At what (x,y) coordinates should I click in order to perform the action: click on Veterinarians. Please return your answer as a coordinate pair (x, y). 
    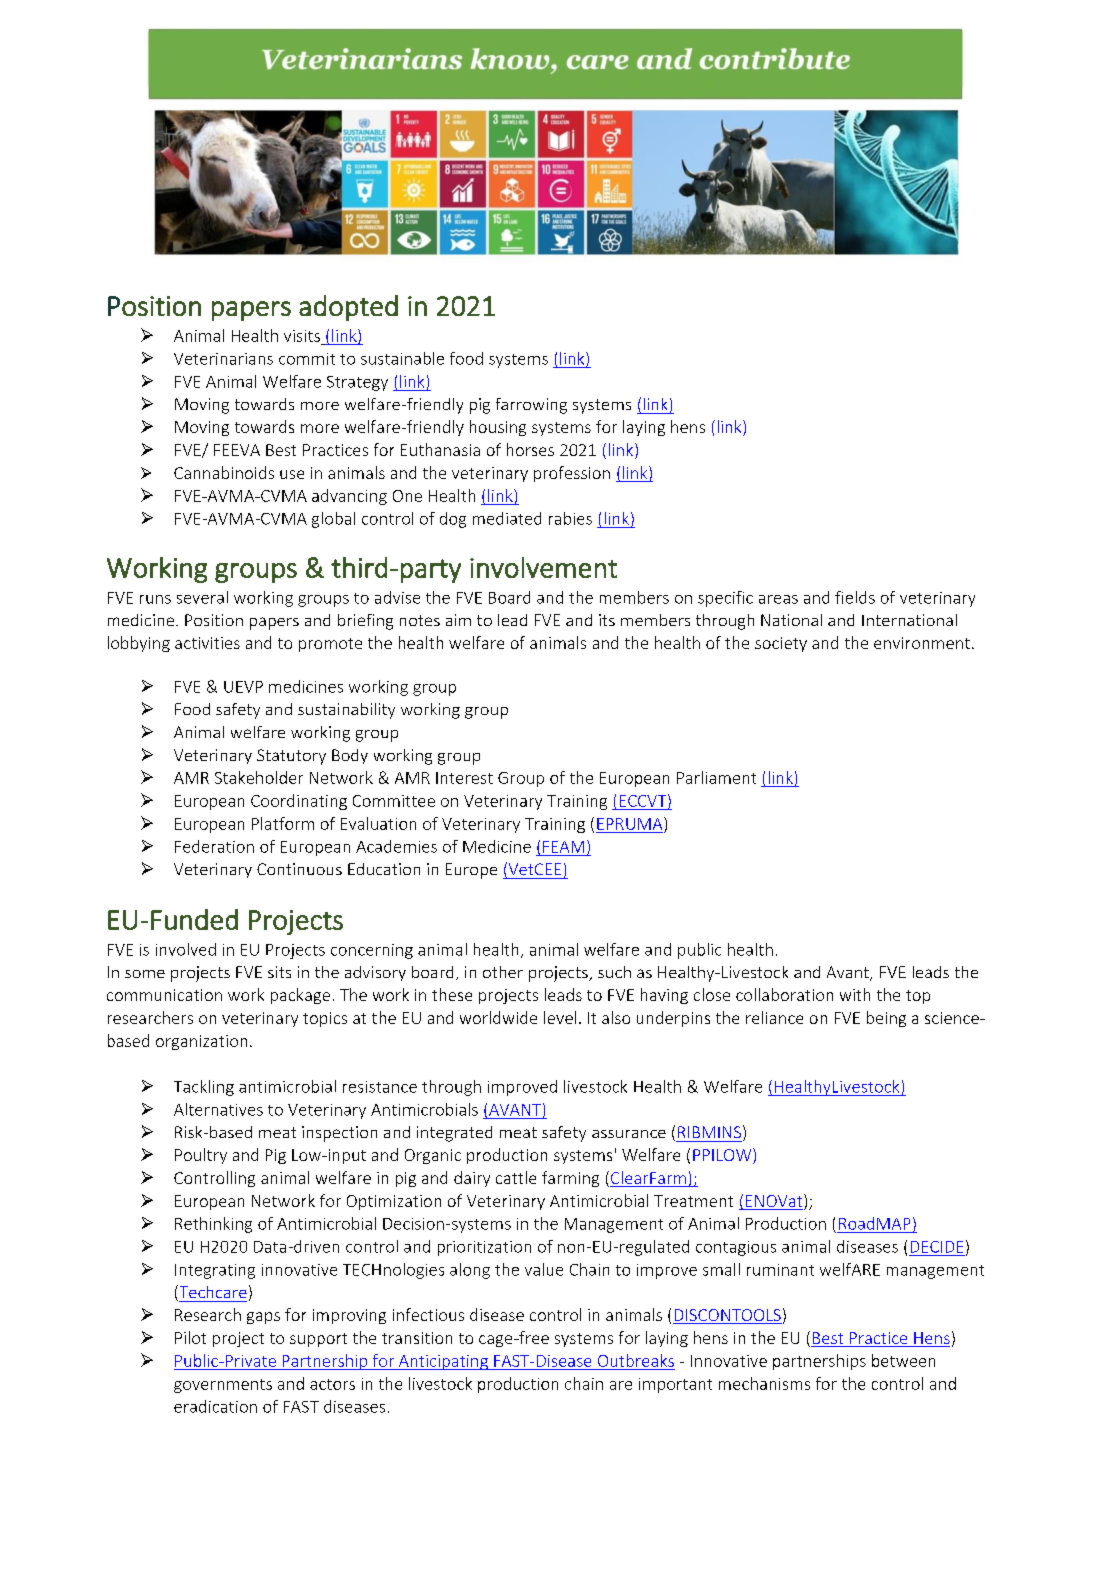
    Looking at the image, I should click on (223, 359).
